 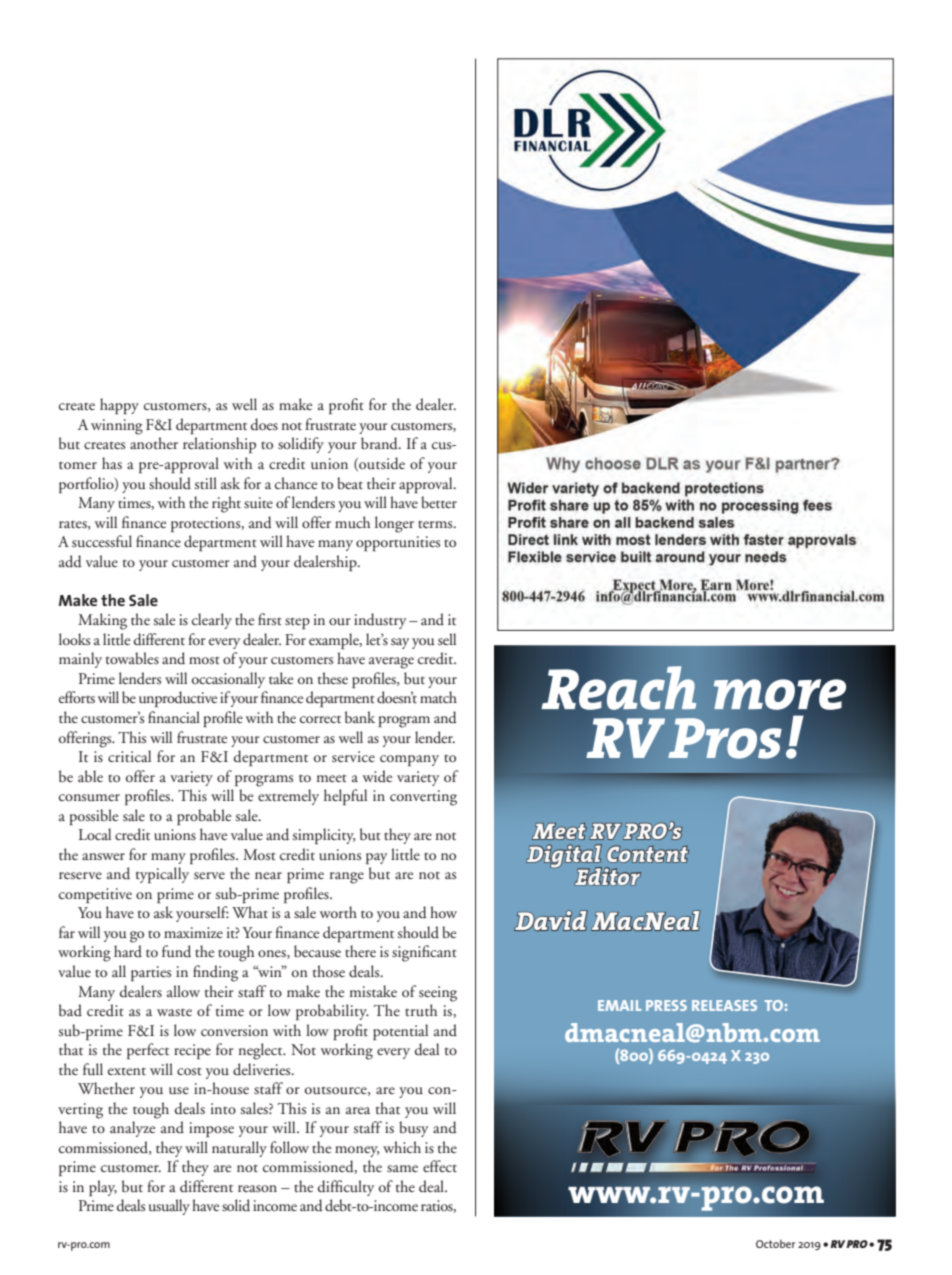 What do you see at coordinates (154, 443) in the screenshot?
I see `another` at bounding box center [154, 443].
